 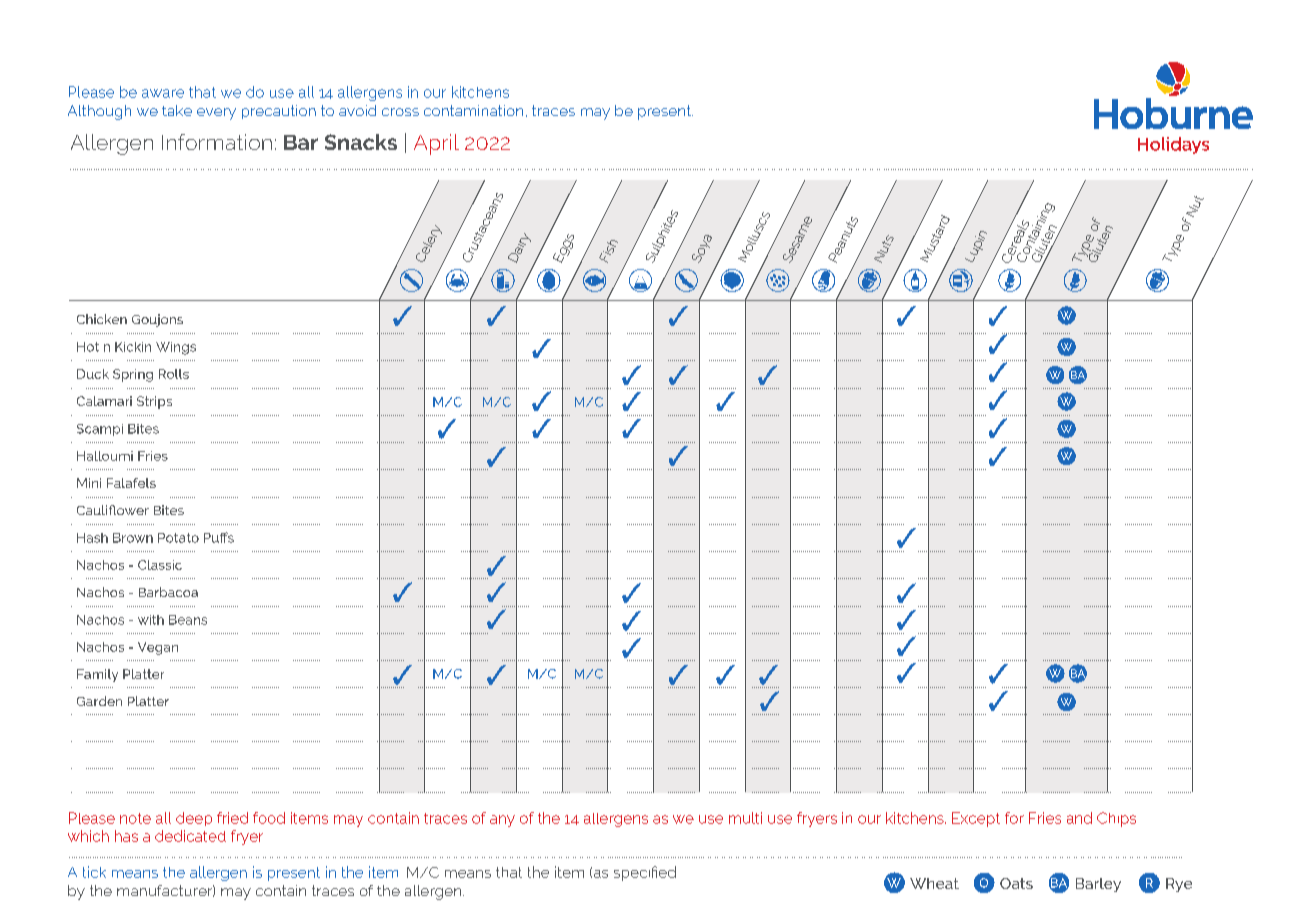 I want to click on every, so click(x=216, y=114).
